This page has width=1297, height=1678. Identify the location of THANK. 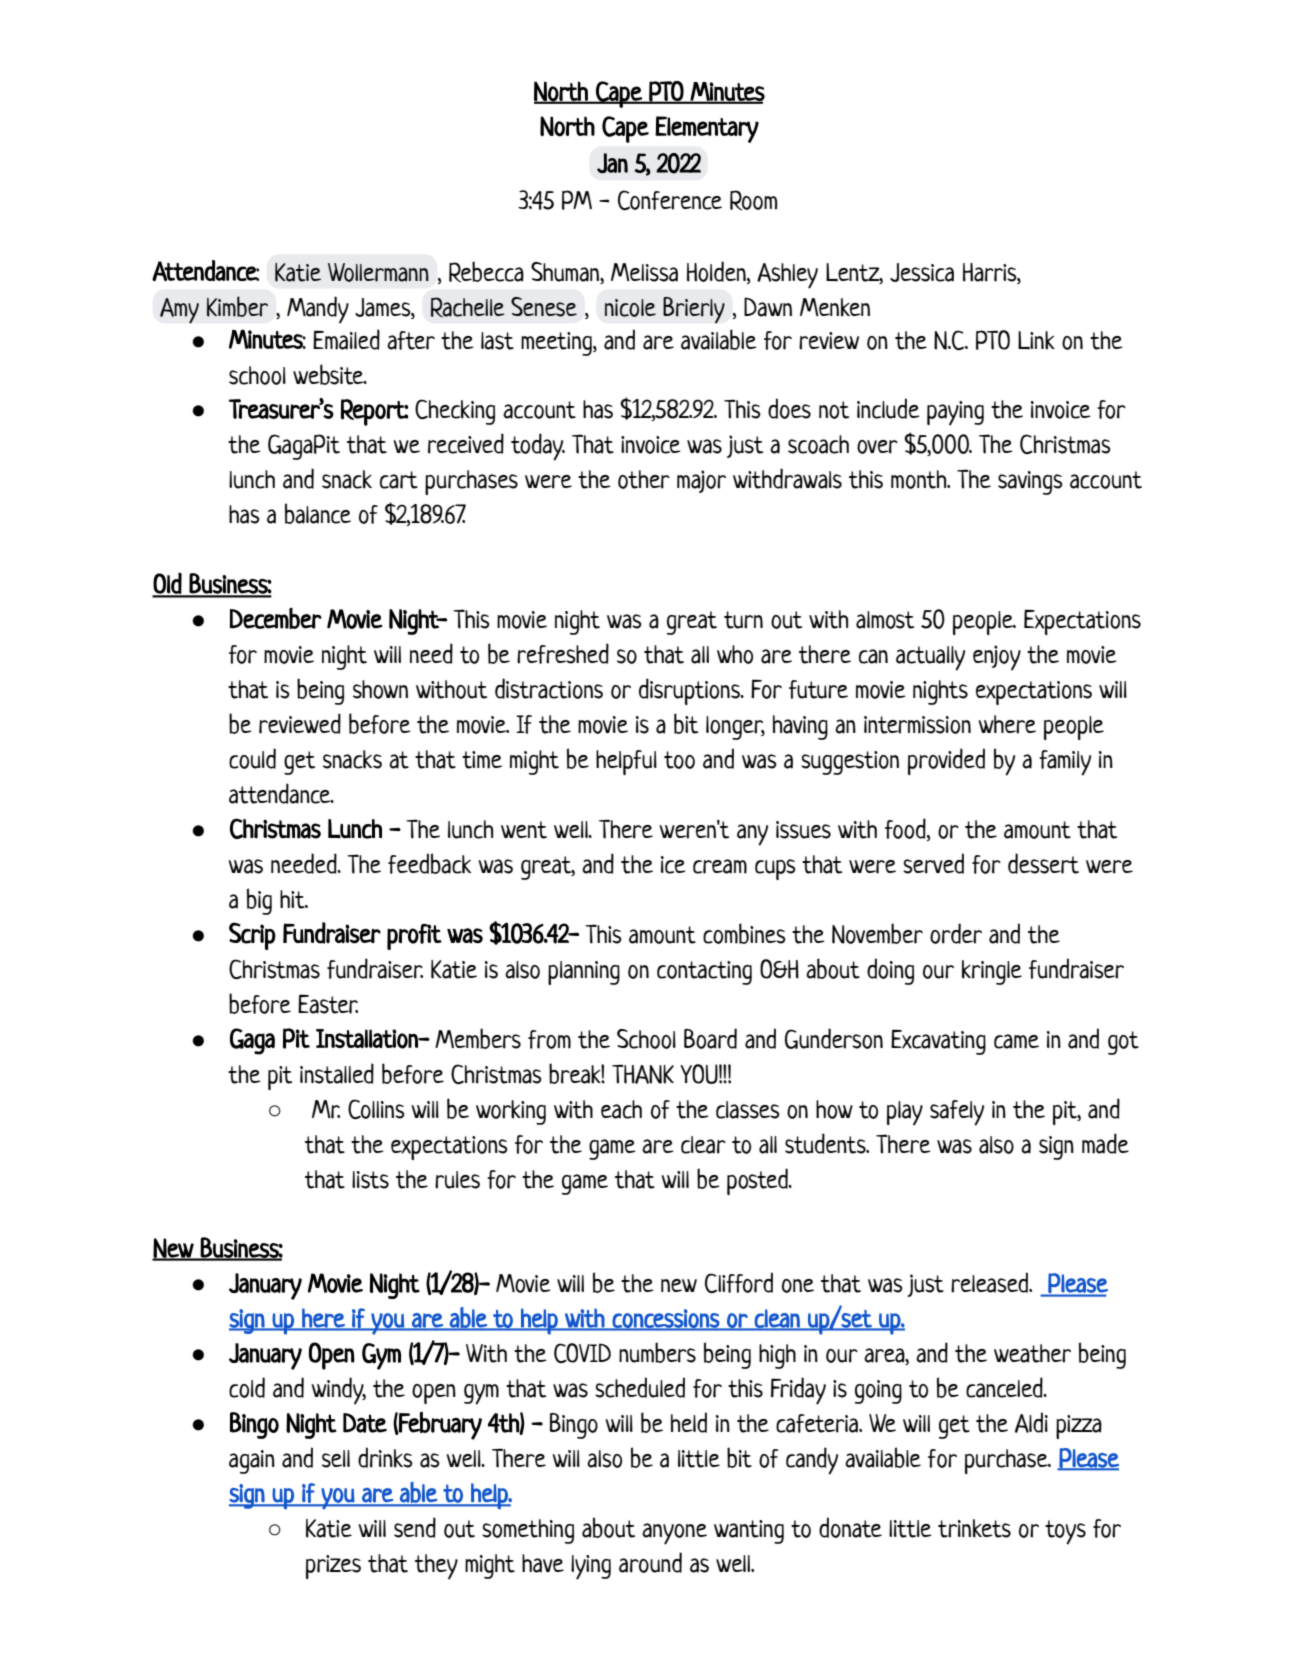
(643, 1074).
